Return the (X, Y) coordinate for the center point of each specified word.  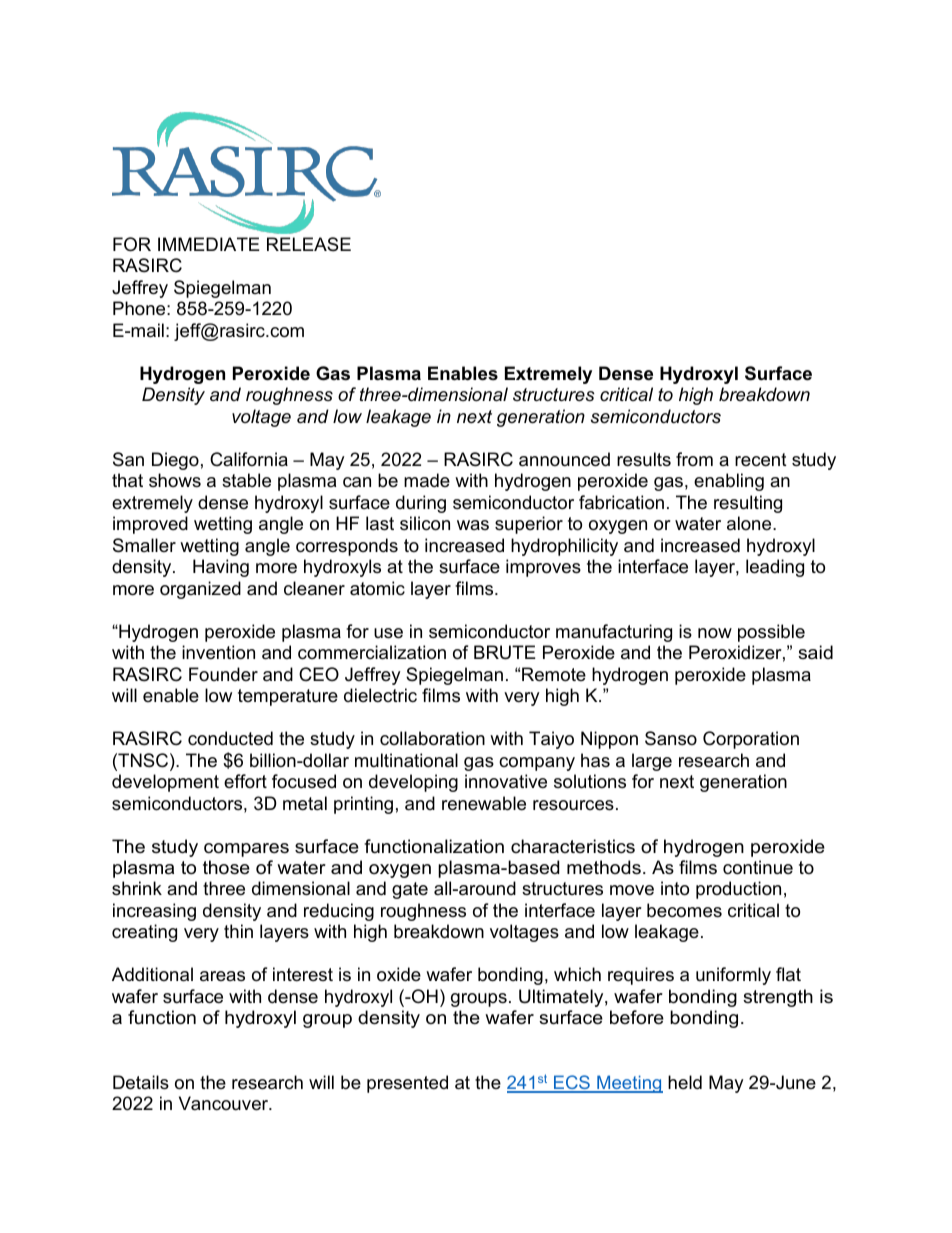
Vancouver (225, 1103)
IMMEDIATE (209, 244)
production (738, 890)
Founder (223, 674)
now (715, 633)
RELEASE (309, 244)
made (427, 480)
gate (410, 890)
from (694, 459)
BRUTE (505, 652)
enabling (729, 482)
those (226, 867)
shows (175, 480)
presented (407, 1084)
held (685, 1082)
